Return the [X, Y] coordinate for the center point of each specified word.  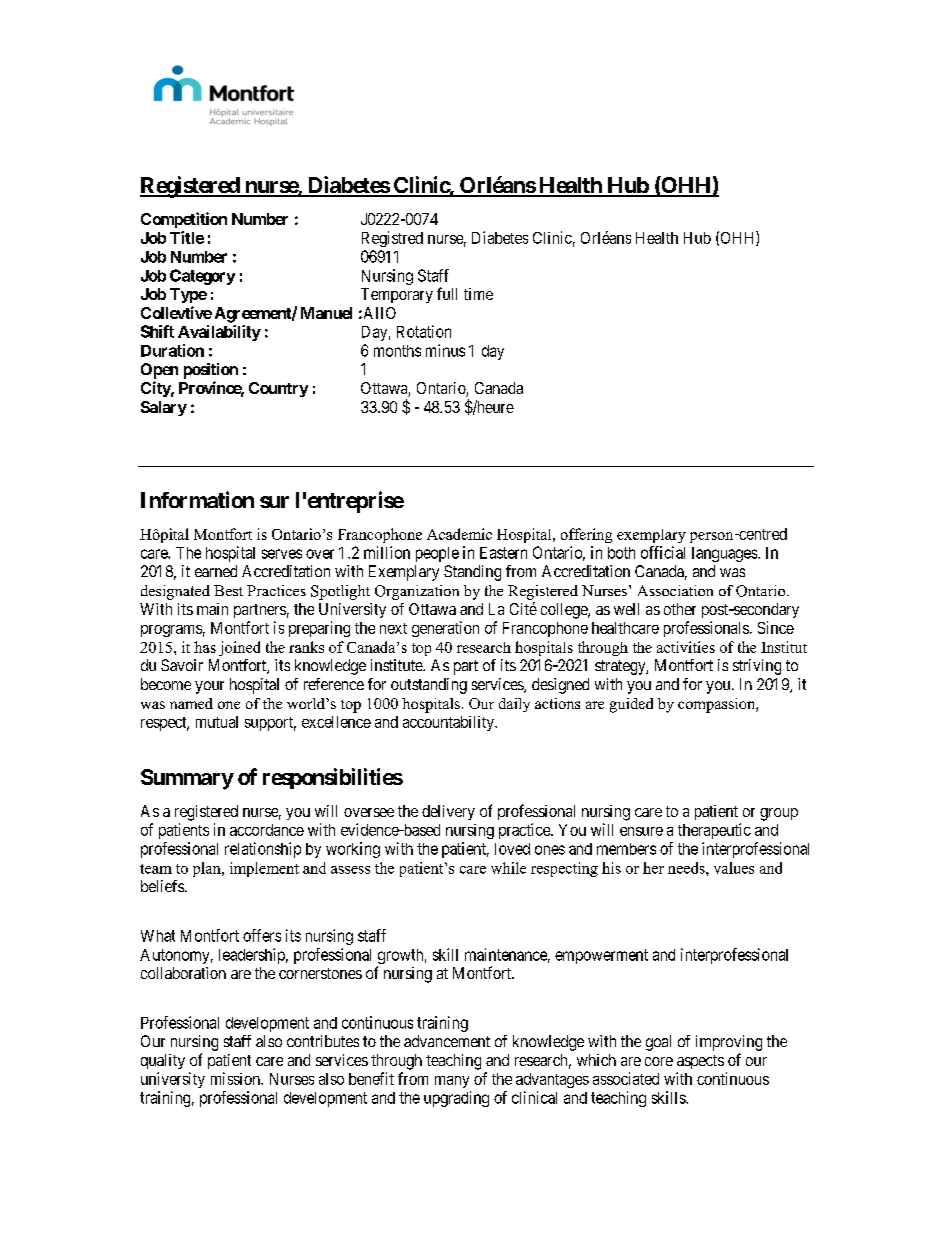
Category [202, 277]
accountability [450, 723]
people [437, 554]
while [508, 868]
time [478, 294]
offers [262, 935]
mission [236, 1078]
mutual [217, 722]
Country [278, 389]
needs [687, 868]
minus [445, 350]
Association [675, 590]
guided [631, 705]
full [447, 293]
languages [725, 554]
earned [216, 571]
